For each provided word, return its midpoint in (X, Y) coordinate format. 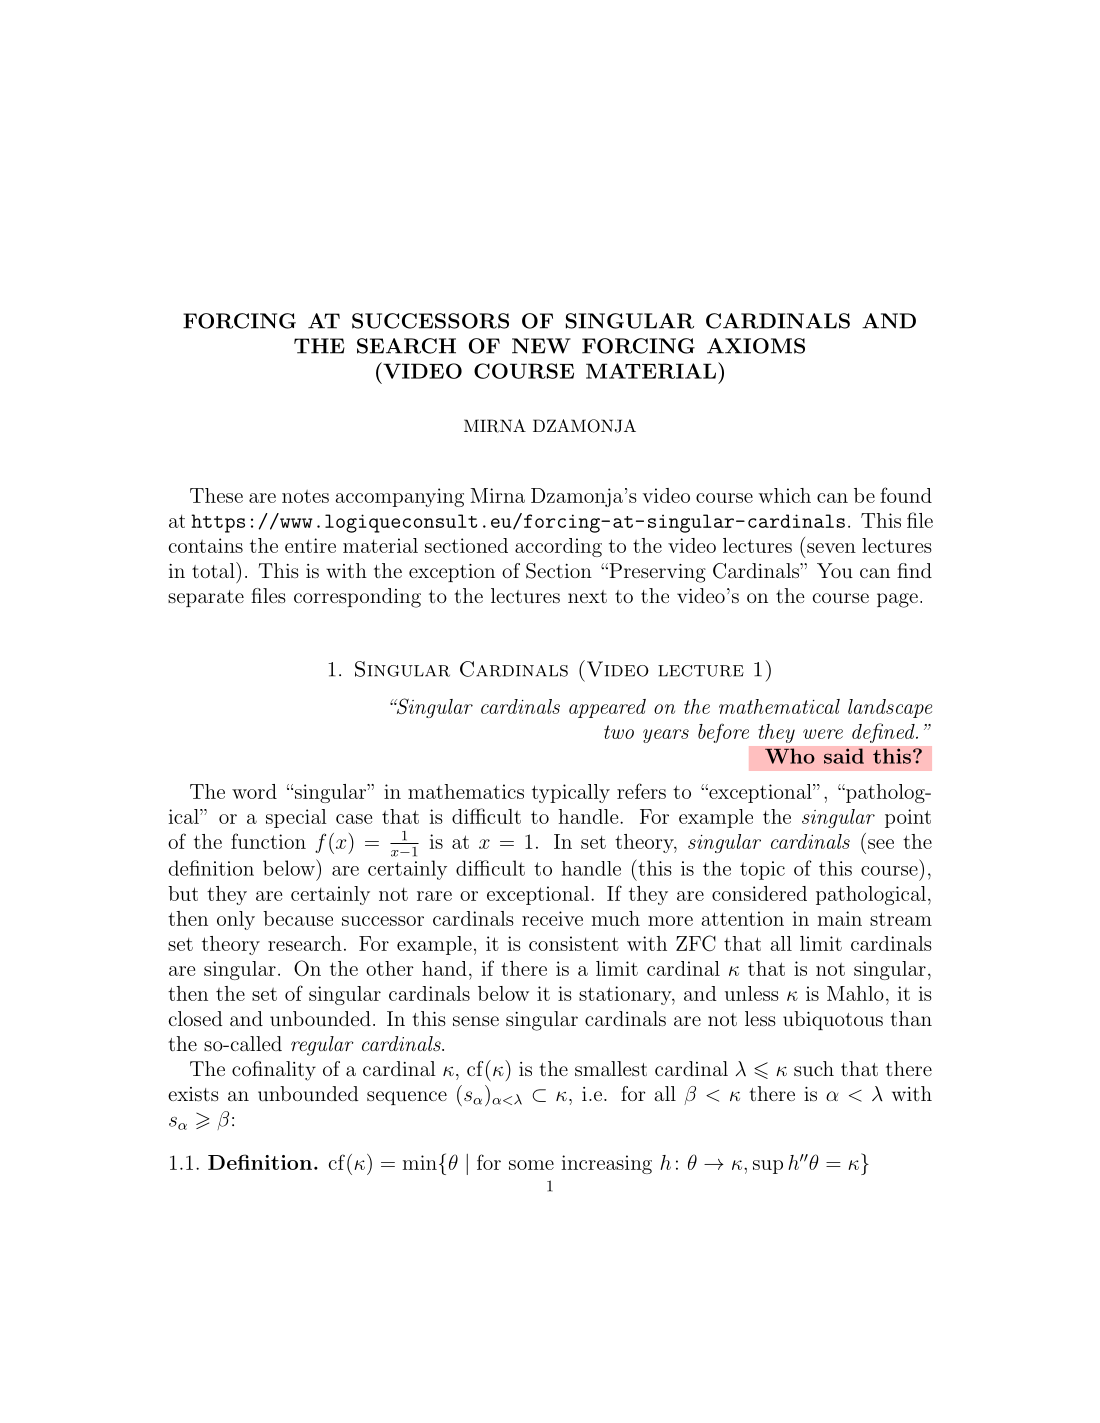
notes (305, 496)
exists (193, 1094)
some (531, 1165)
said (844, 756)
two (619, 732)
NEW (541, 346)
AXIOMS (756, 346)
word (254, 791)
